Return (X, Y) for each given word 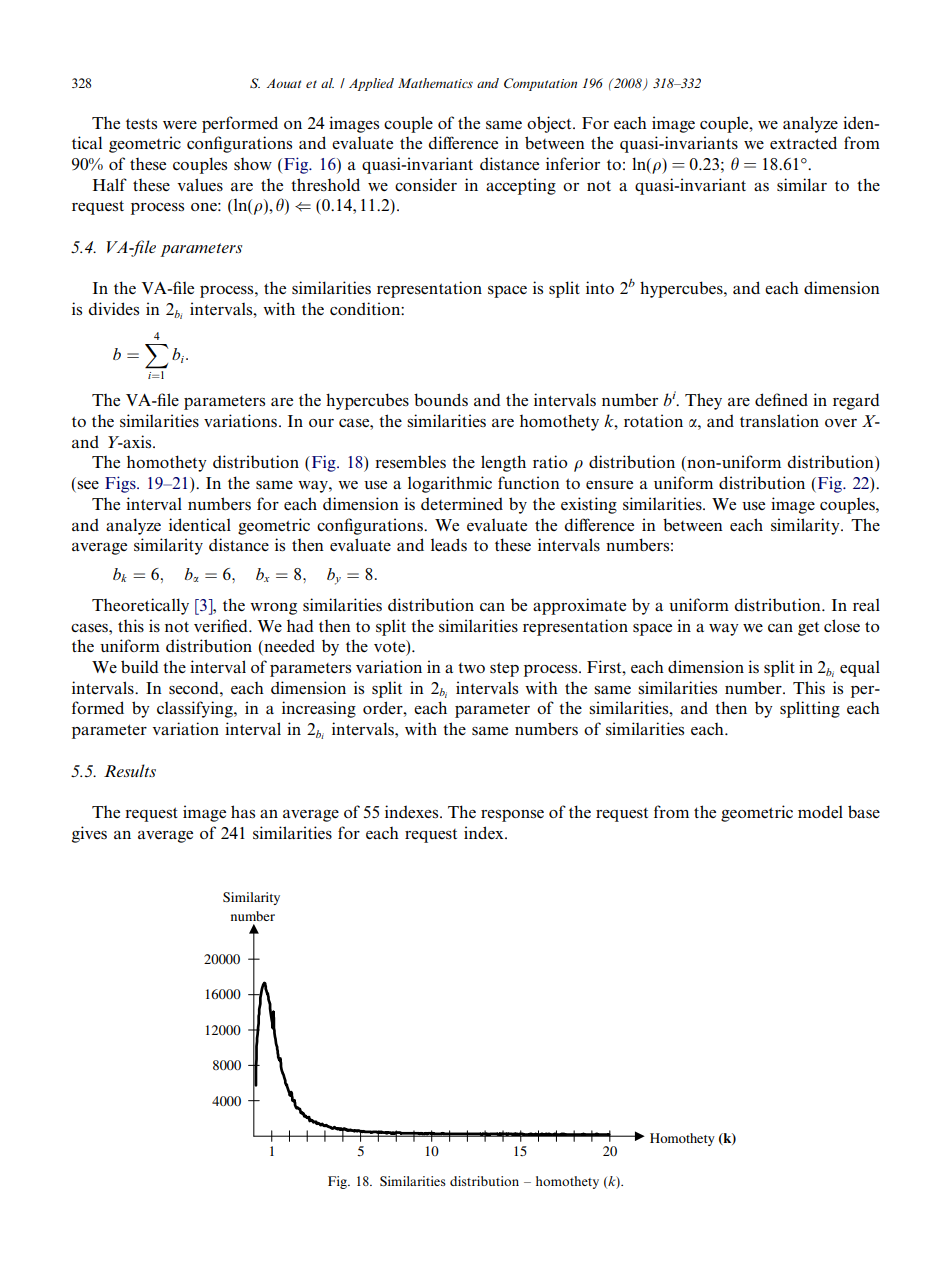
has (243, 812)
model (820, 811)
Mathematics (435, 83)
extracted (803, 142)
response (512, 816)
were (180, 125)
